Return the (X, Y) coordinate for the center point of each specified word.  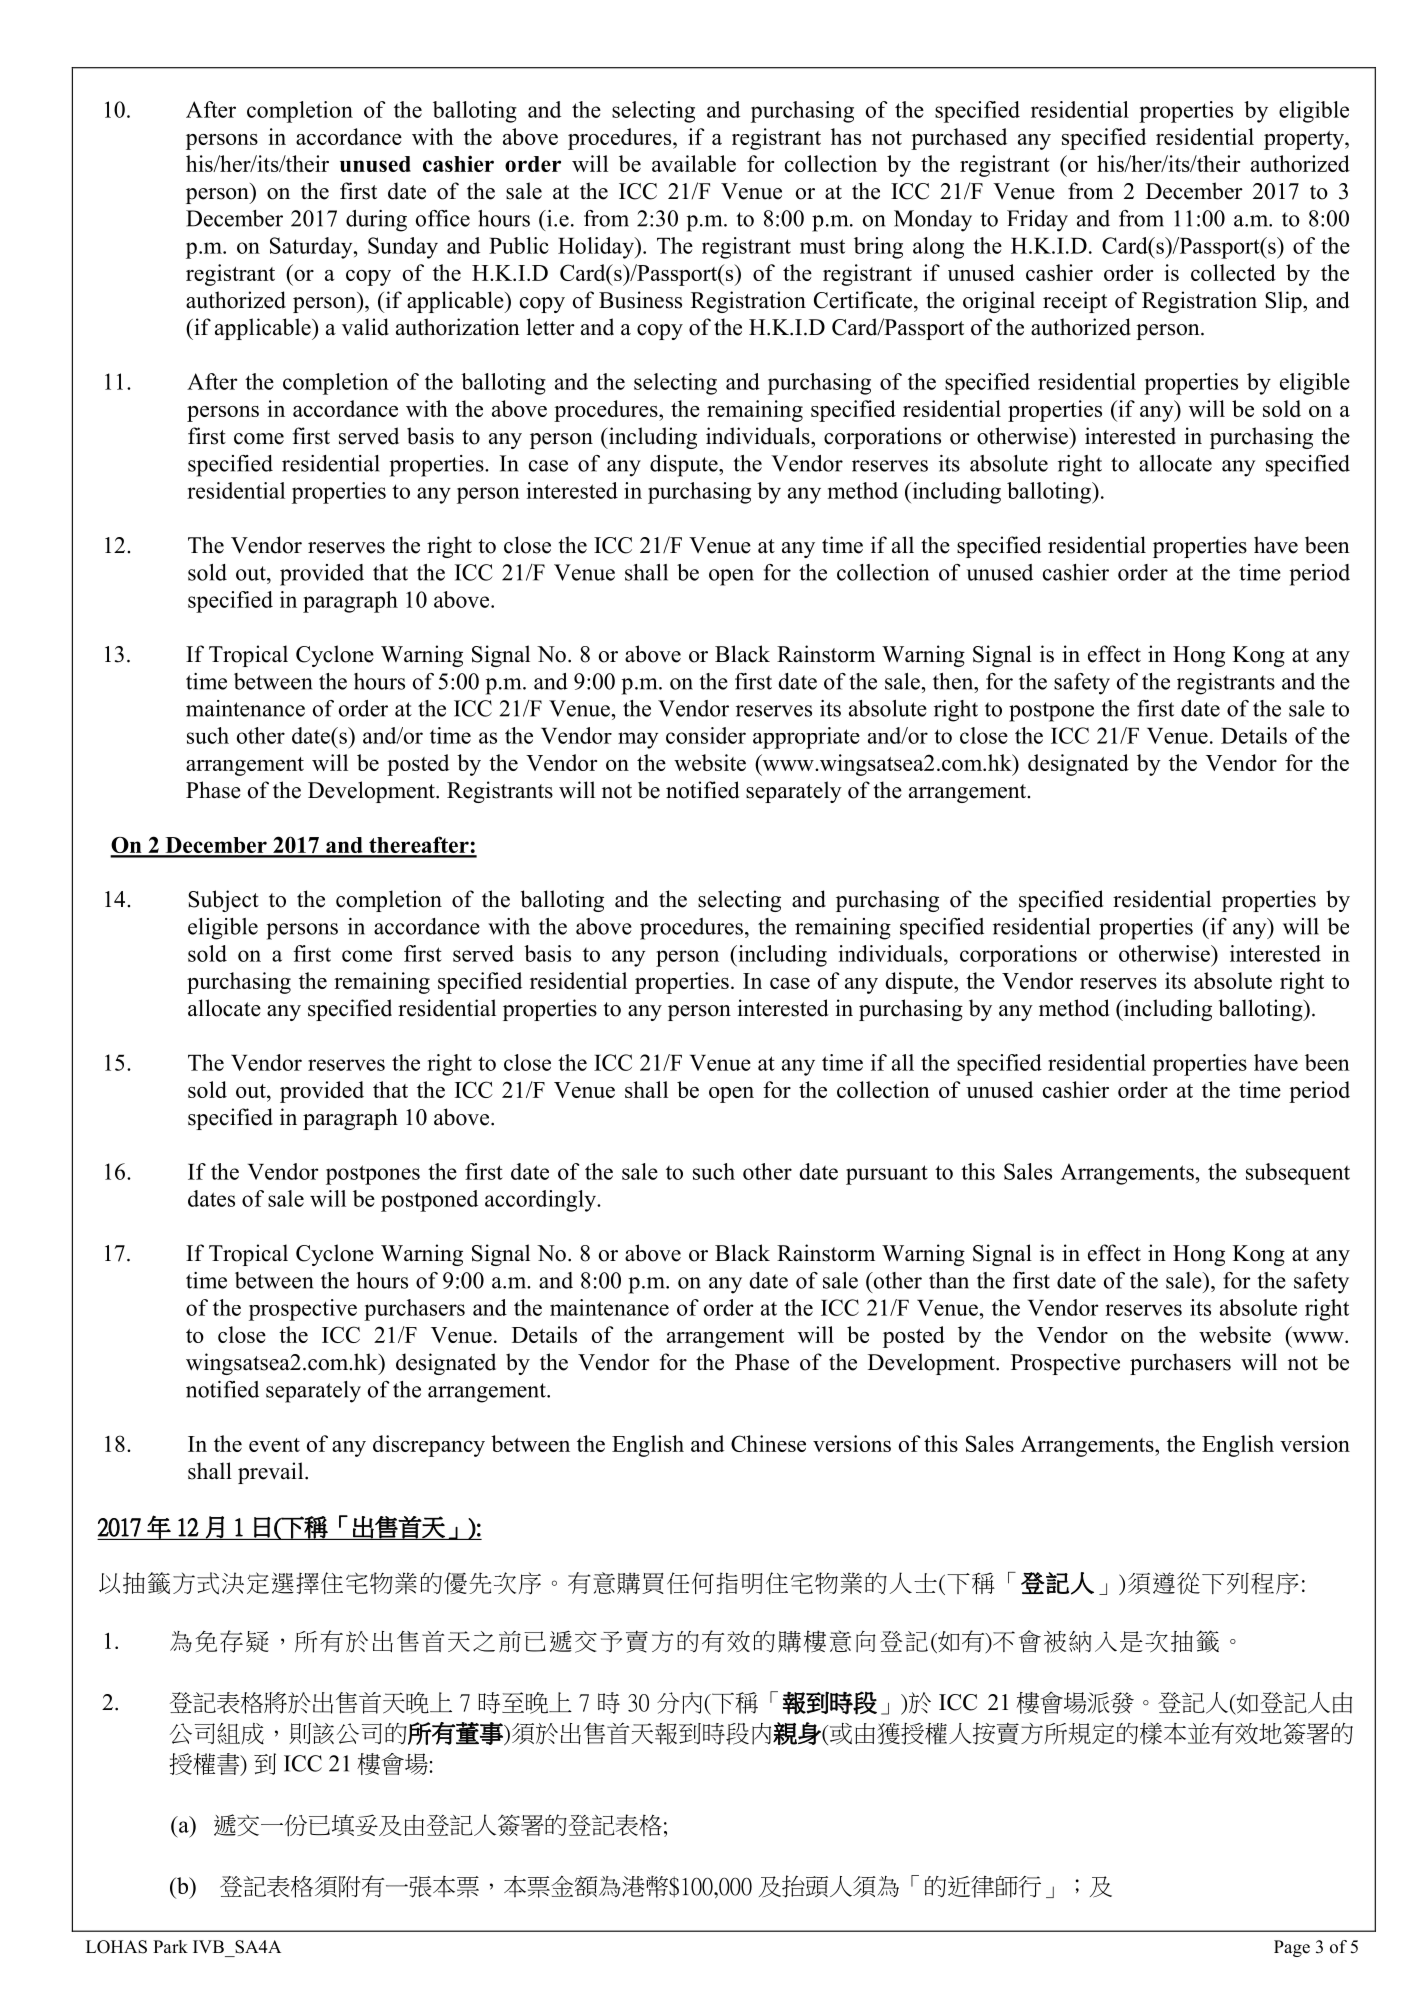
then (954, 681)
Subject (223, 901)
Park (170, 1946)
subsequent (1298, 1174)
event (274, 1445)
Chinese (768, 1443)
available (694, 163)
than (949, 1280)
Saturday (312, 248)
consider (706, 735)
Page (1292, 1948)
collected (1233, 272)
